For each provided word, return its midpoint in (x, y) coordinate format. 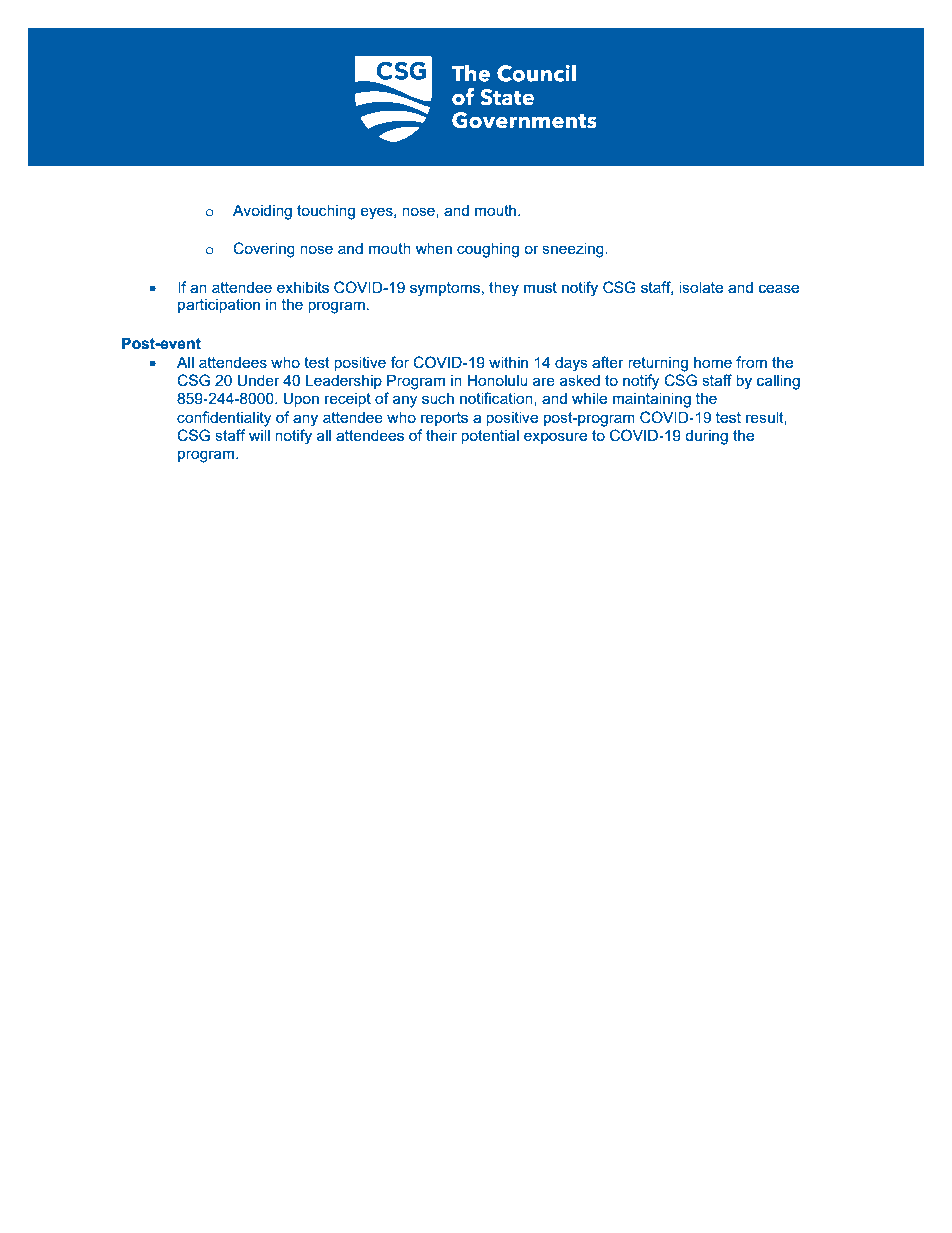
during (706, 437)
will (259, 435)
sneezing (574, 250)
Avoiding (262, 212)
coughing (488, 250)
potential (490, 436)
